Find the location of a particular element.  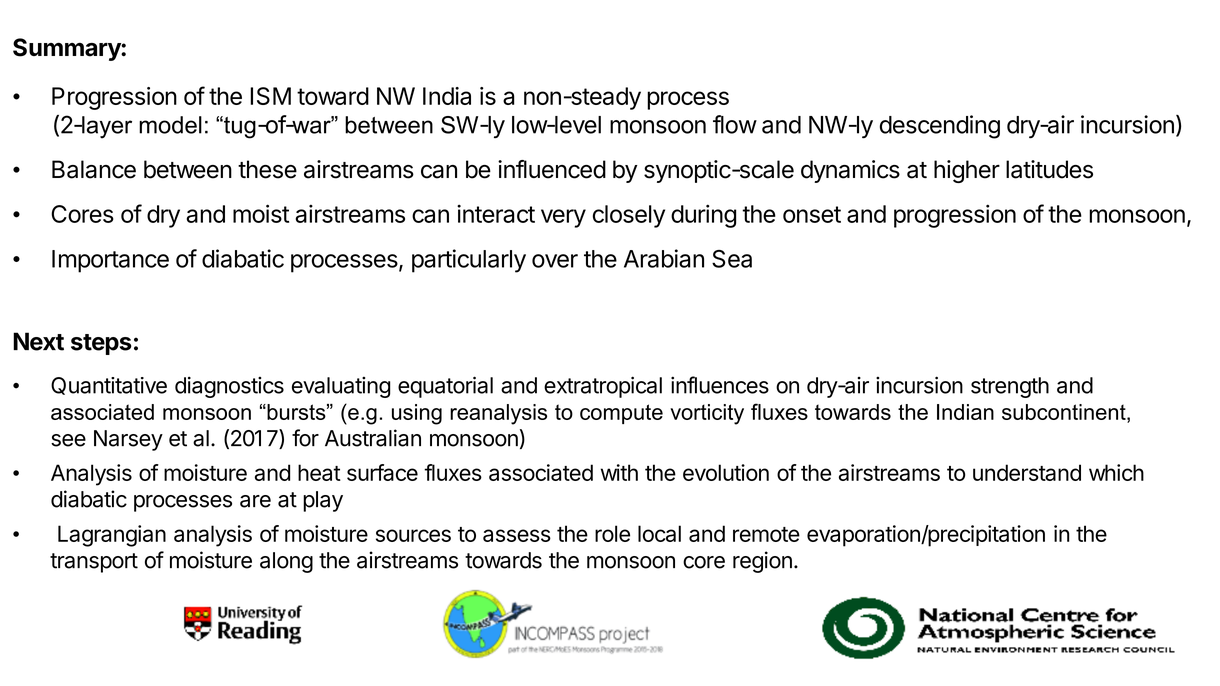

subcontinent is located at coordinates (1065, 412).
